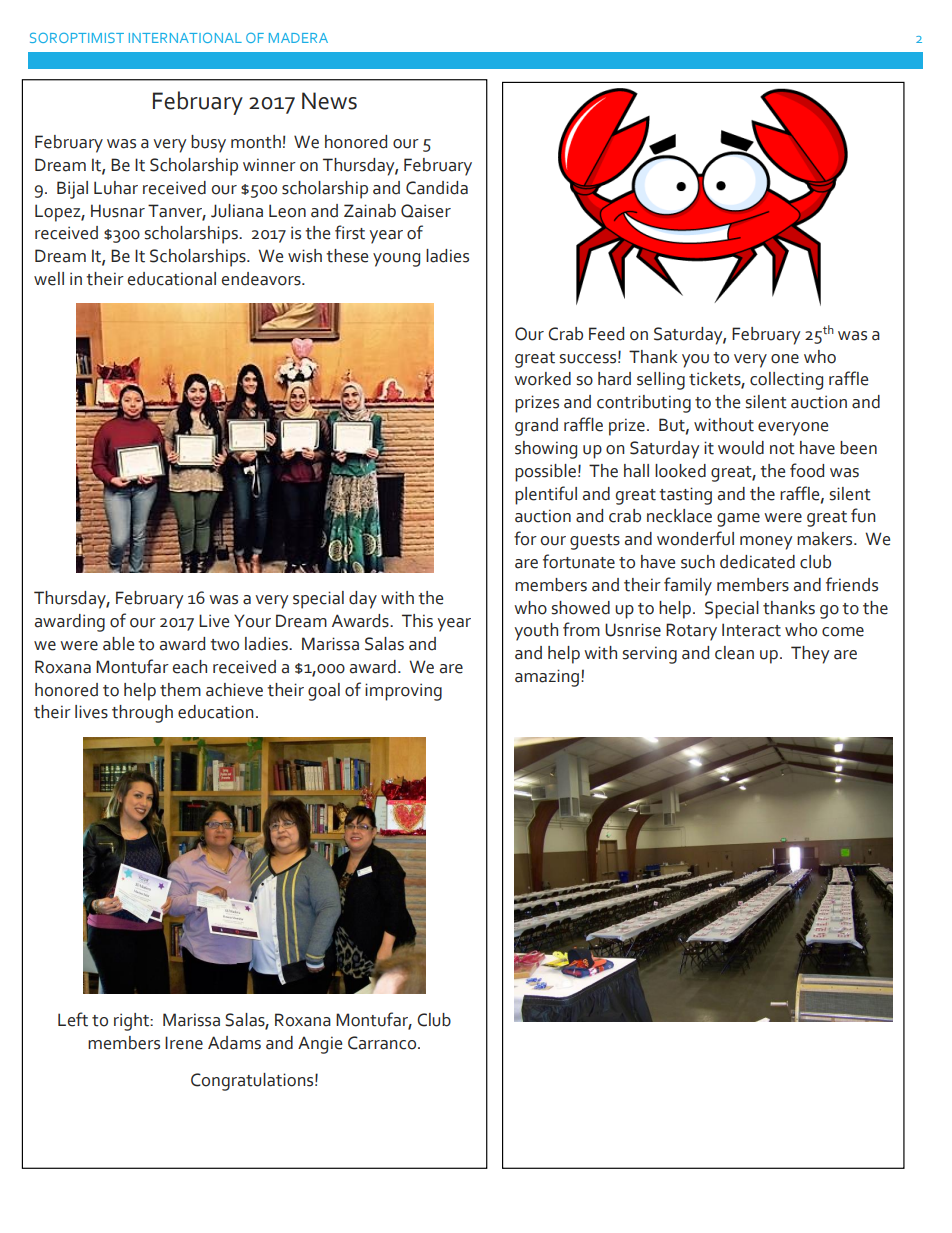  What do you see at coordinates (403, 692) in the screenshot?
I see `improving` at bounding box center [403, 692].
